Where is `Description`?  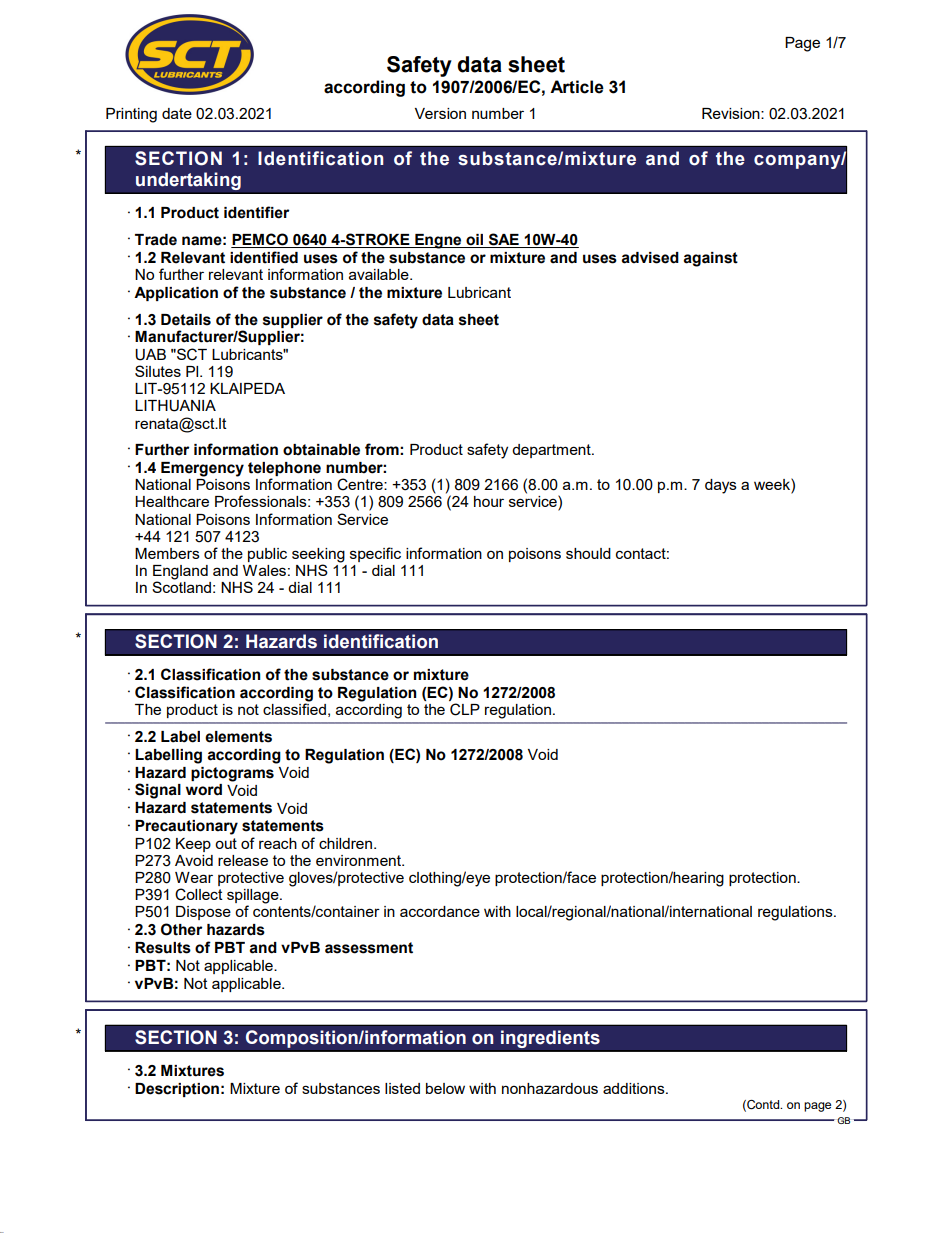 Description is located at coordinates (177, 1090).
